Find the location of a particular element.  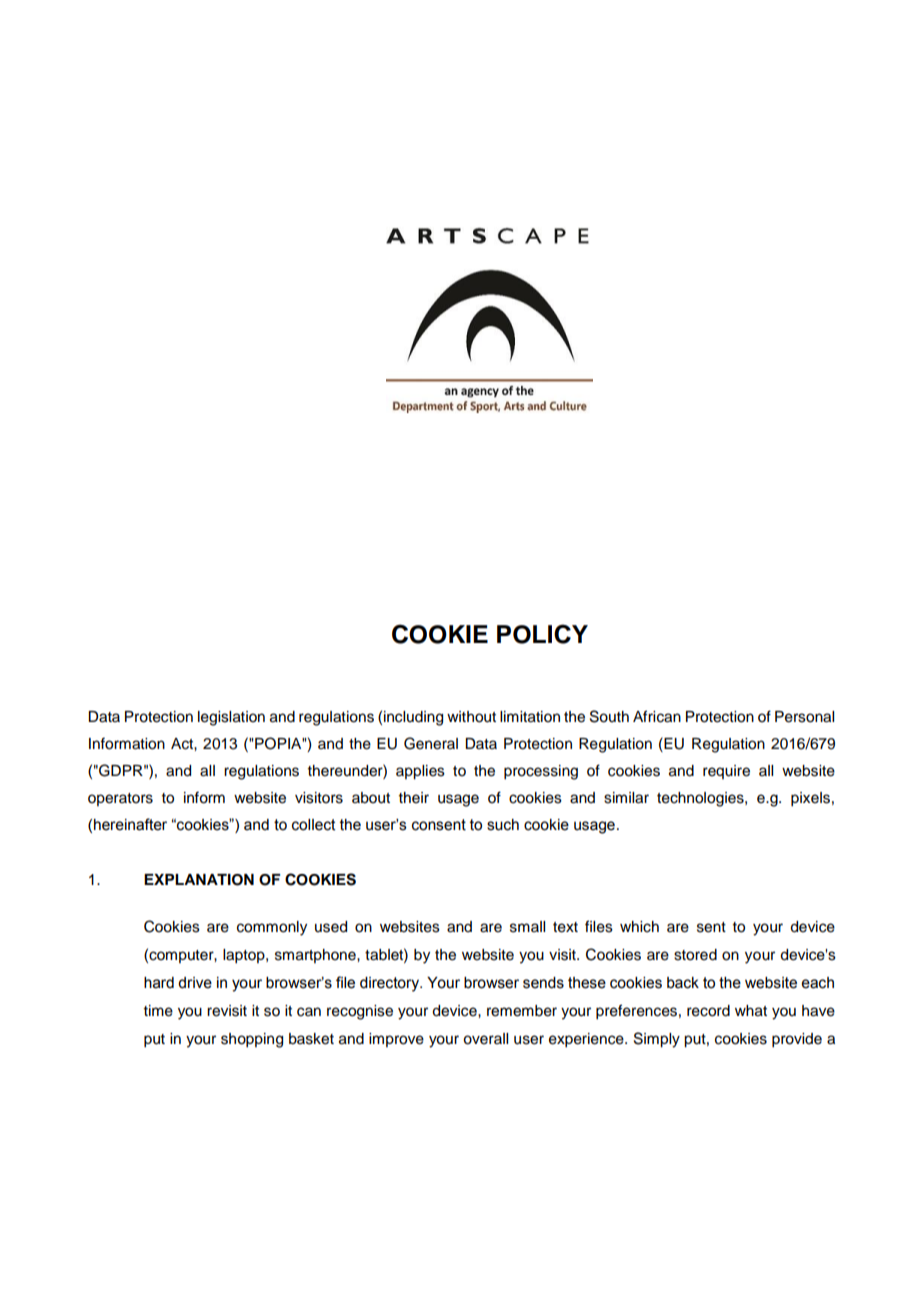

technologies is located at coordinates (701, 799).
